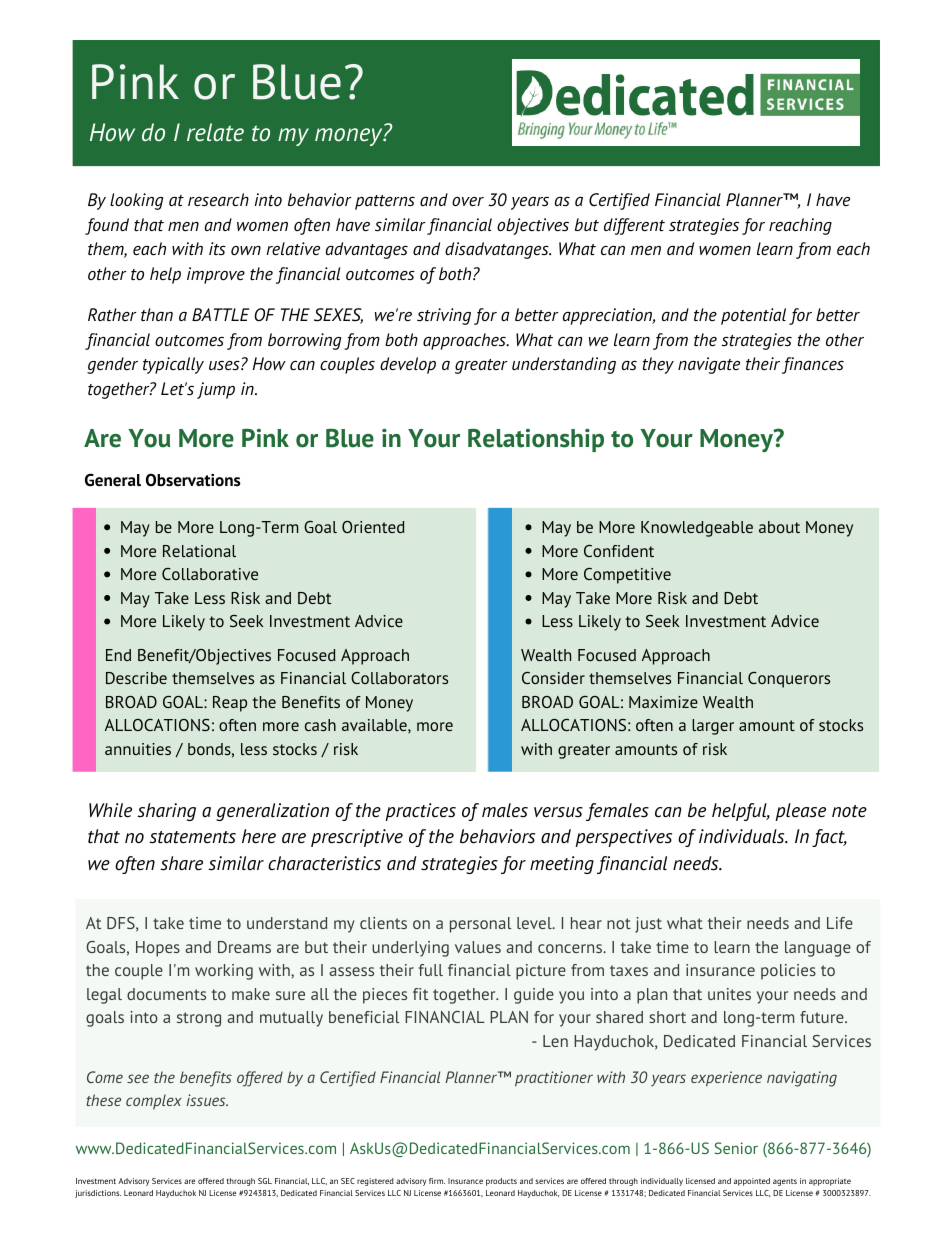  I want to click on about, so click(779, 527).
